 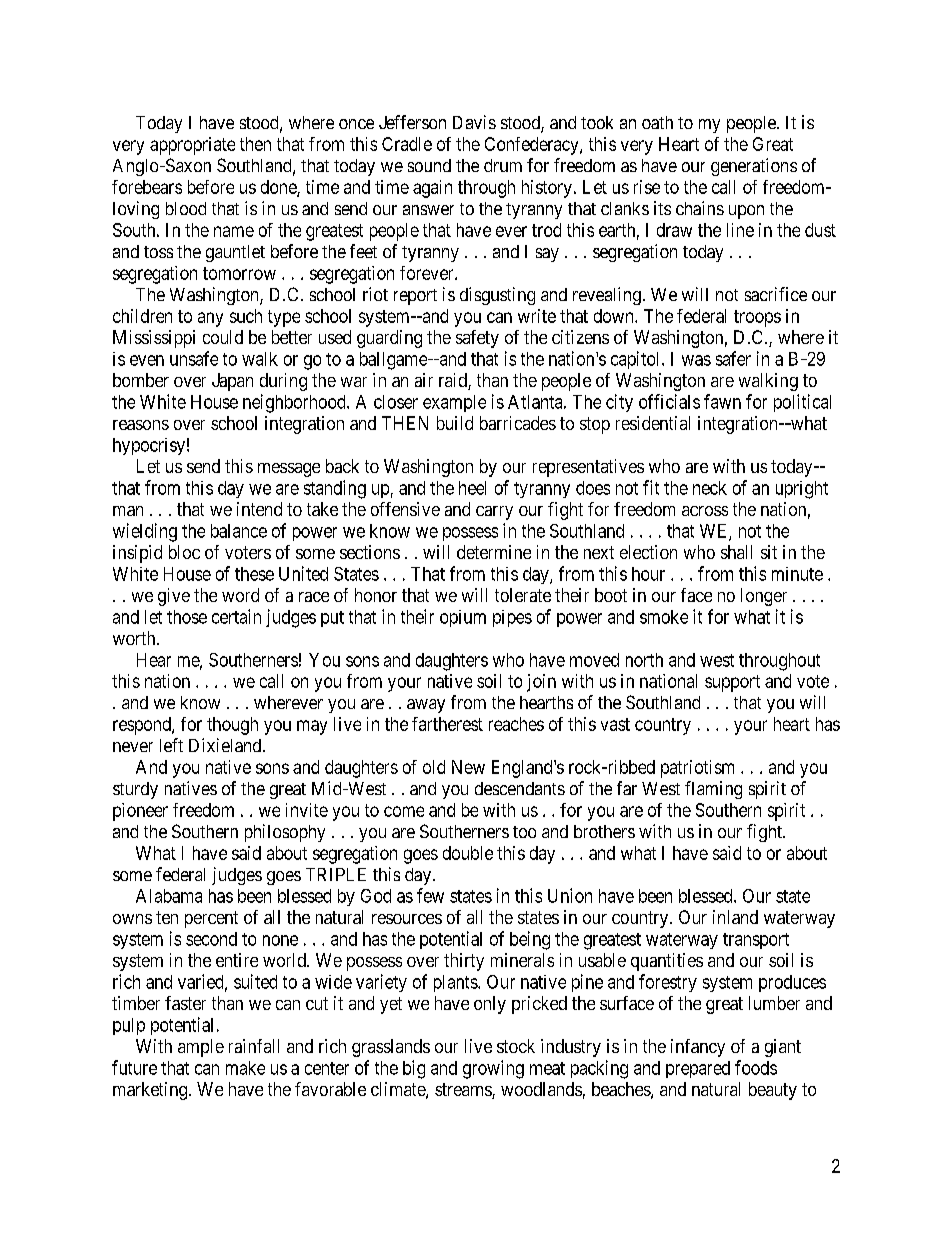 I want to click on appropriate, so click(x=192, y=146).
